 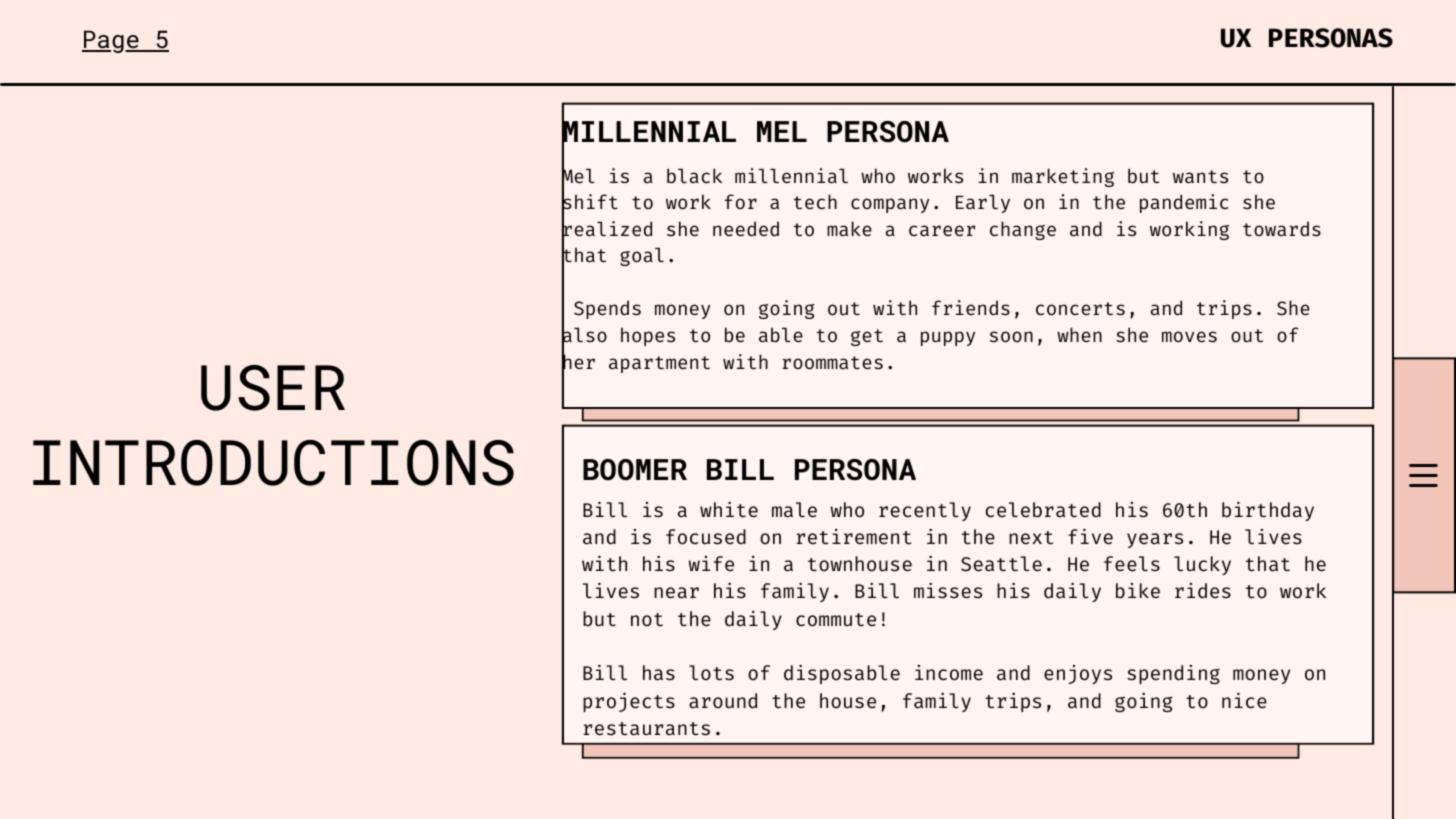 I want to click on black, so click(x=694, y=176).
